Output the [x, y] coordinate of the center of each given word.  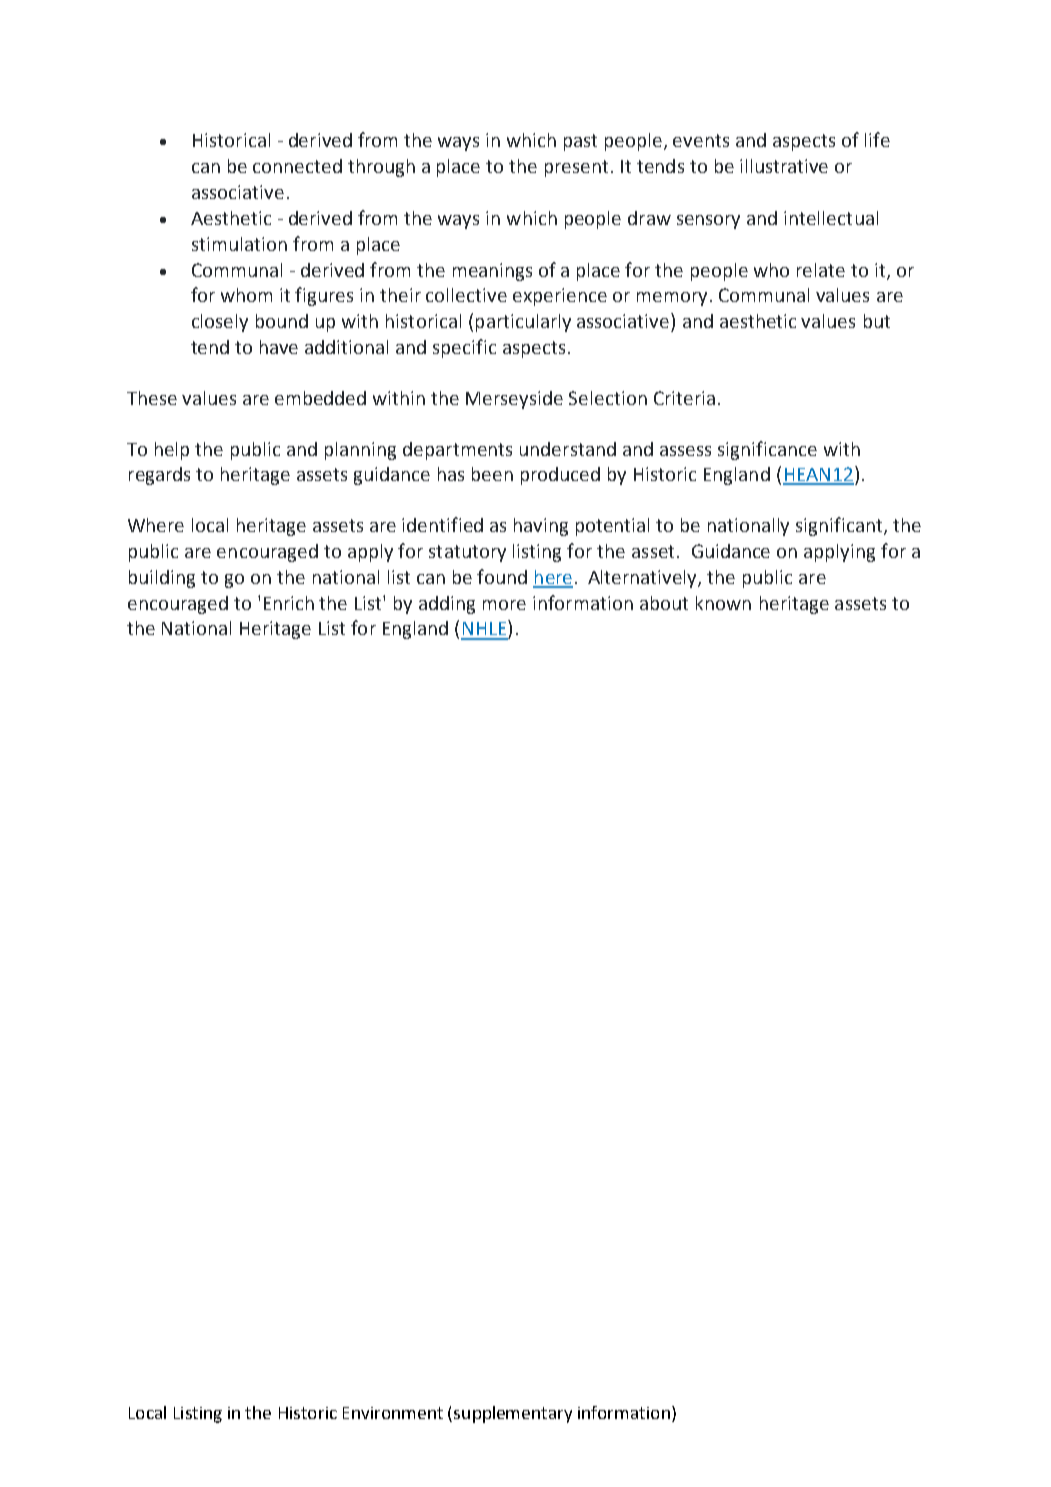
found [502, 576]
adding [447, 605]
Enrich [289, 603]
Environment [393, 1413]
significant [840, 526]
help [172, 451]
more [504, 605]
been [492, 474]
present [576, 168]
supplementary [513, 1414]
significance [767, 450]
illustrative [784, 166]
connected [297, 166]
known [723, 603]
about [664, 603]
